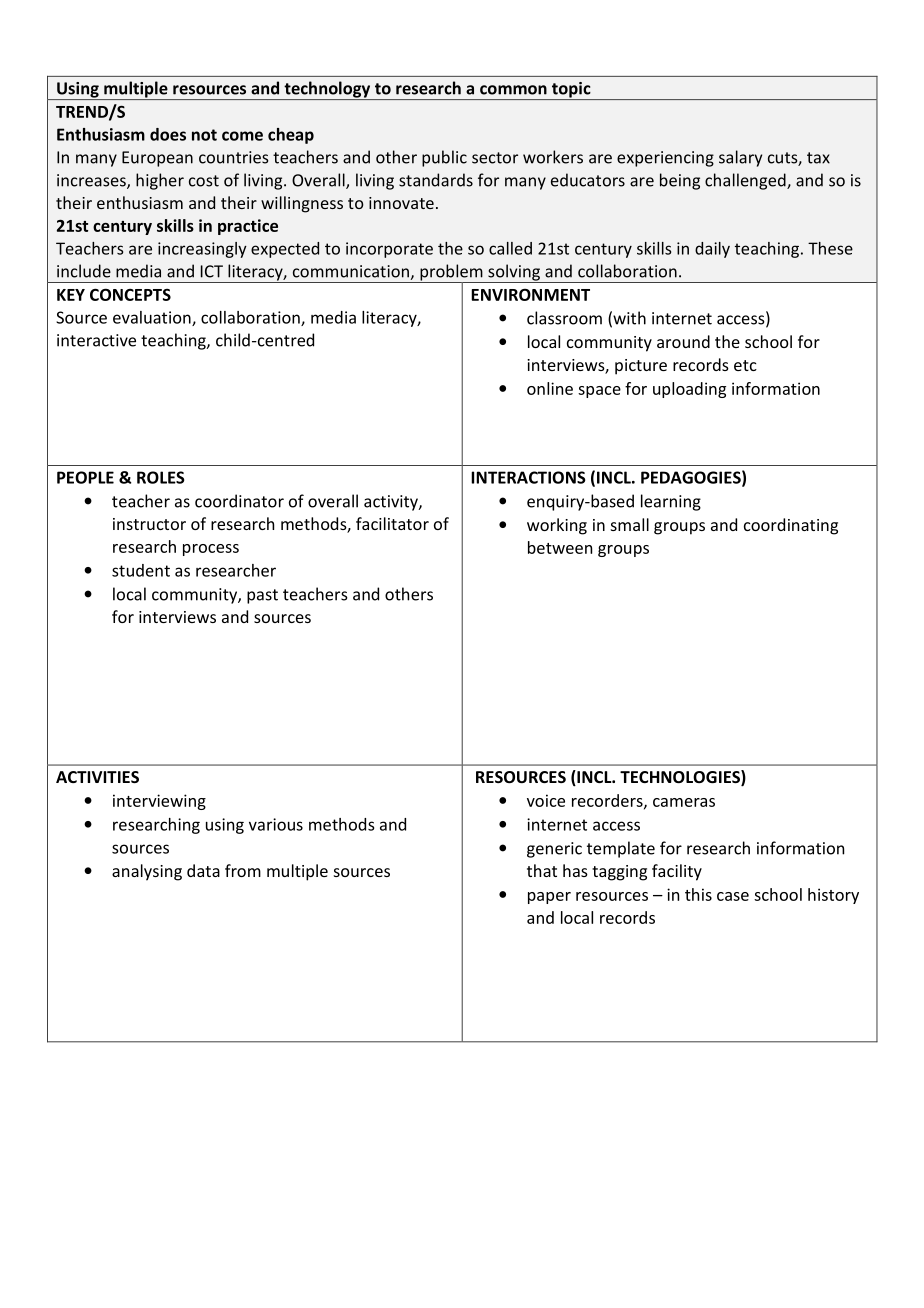  What do you see at coordinates (147, 872) in the screenshot?
I see `analysing` at bounding box center [147, 872].
